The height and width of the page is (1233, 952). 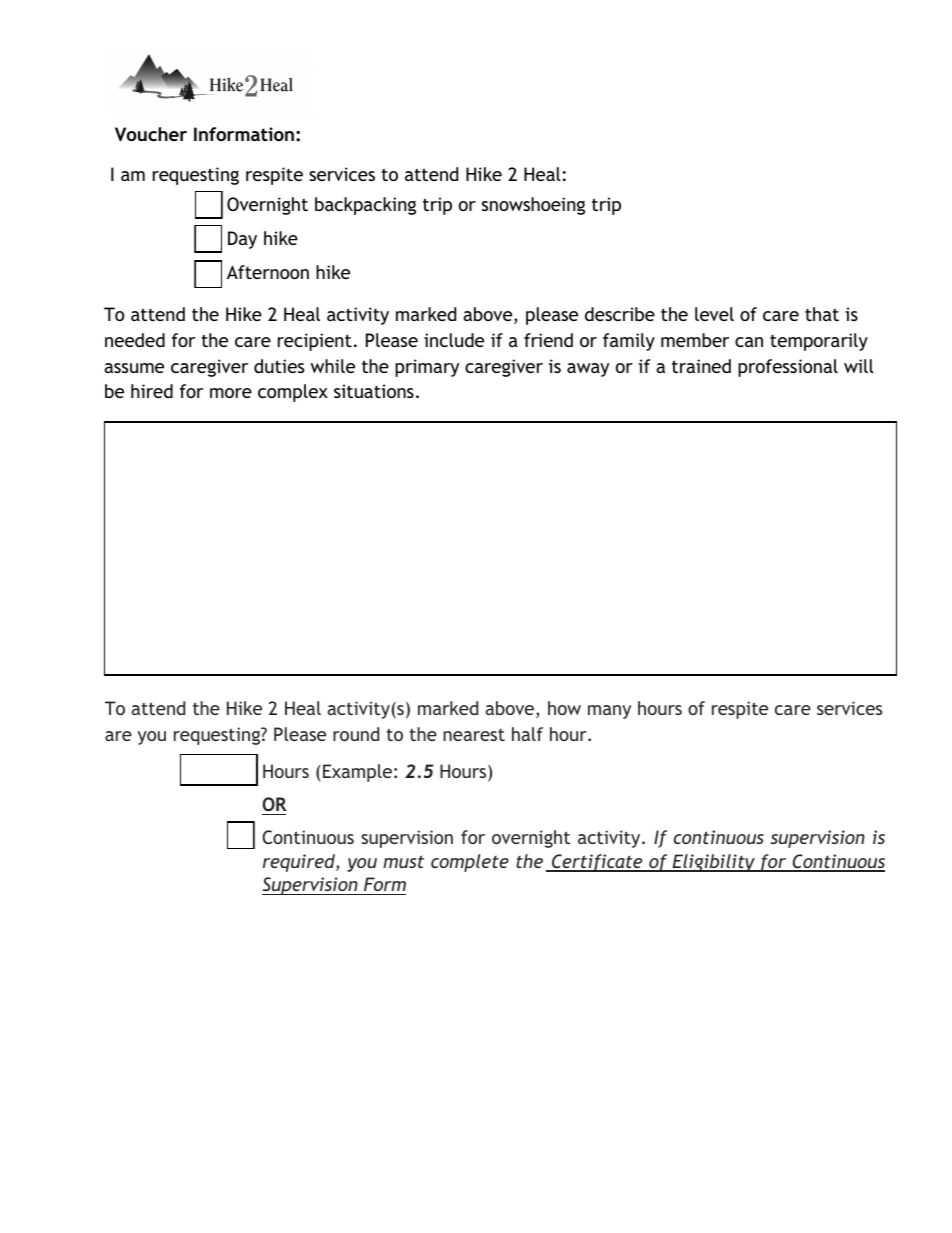 I want to click on required, so click(x=300, y=863).
